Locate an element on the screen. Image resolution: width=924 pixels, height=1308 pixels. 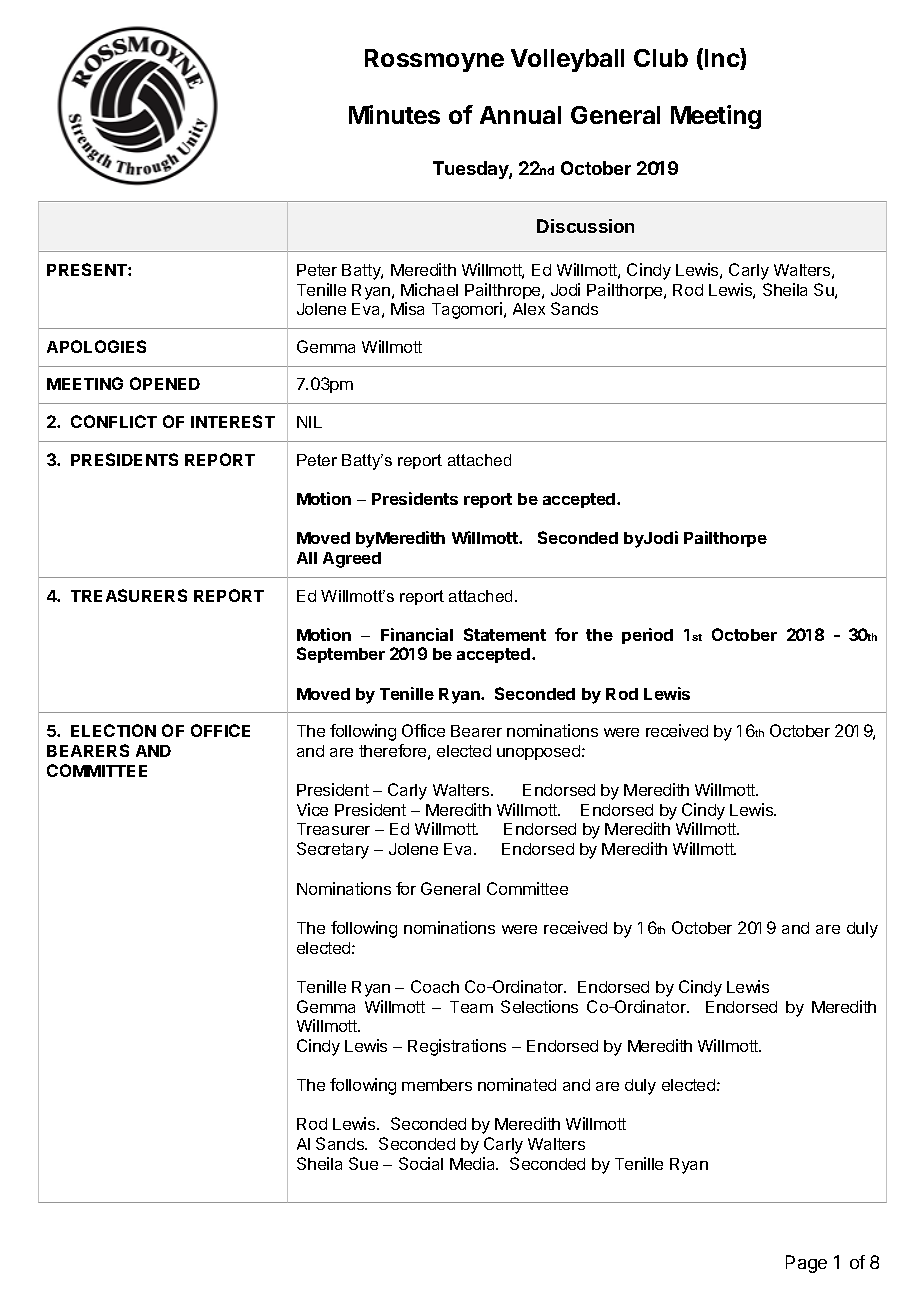
Annual is located at coordinates (520, 115).
